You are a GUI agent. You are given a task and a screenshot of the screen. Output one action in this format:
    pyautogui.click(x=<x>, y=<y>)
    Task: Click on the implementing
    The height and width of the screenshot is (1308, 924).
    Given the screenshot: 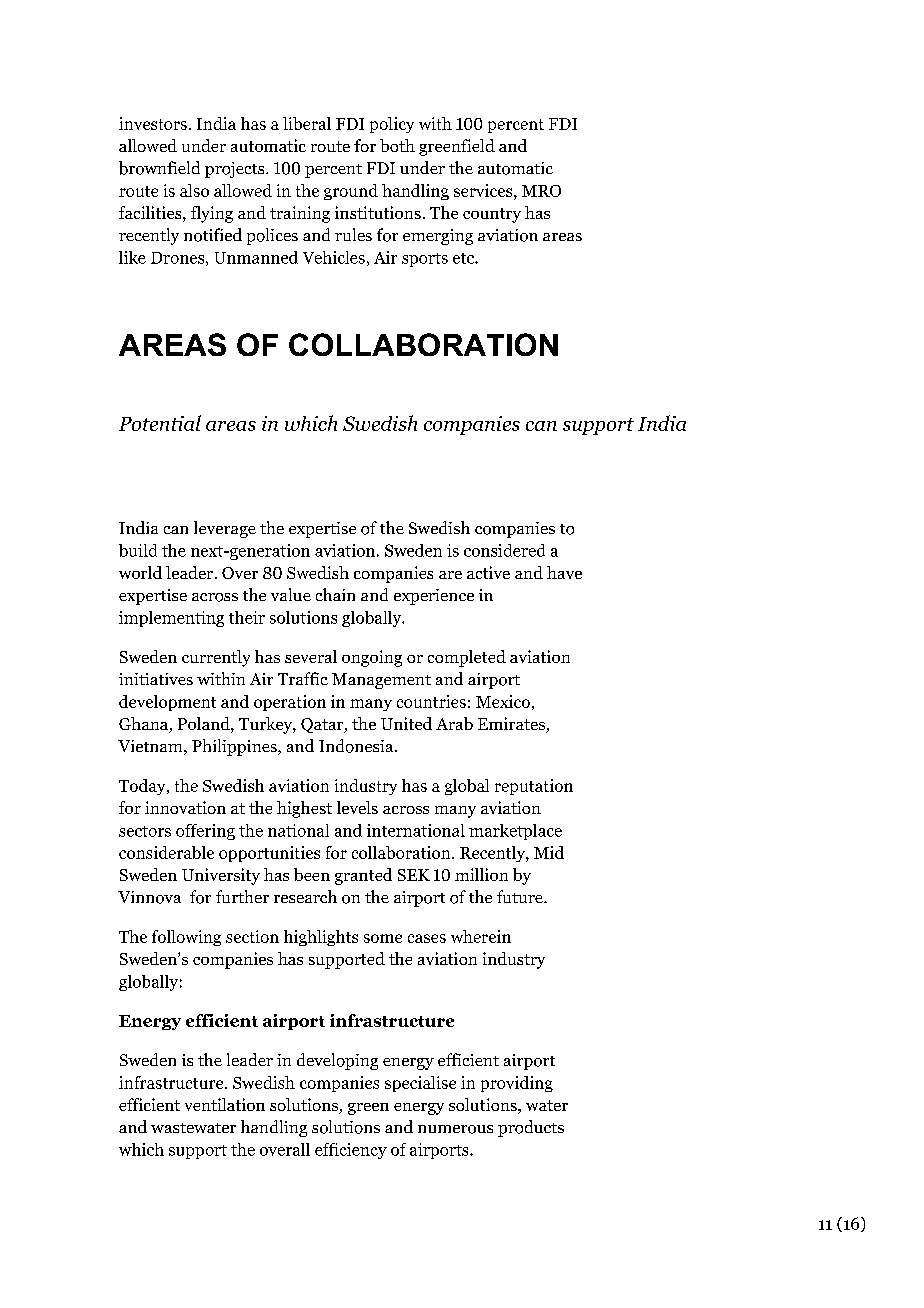 What is the action you would take?
    pyautogui.click(x=171, y=619)
